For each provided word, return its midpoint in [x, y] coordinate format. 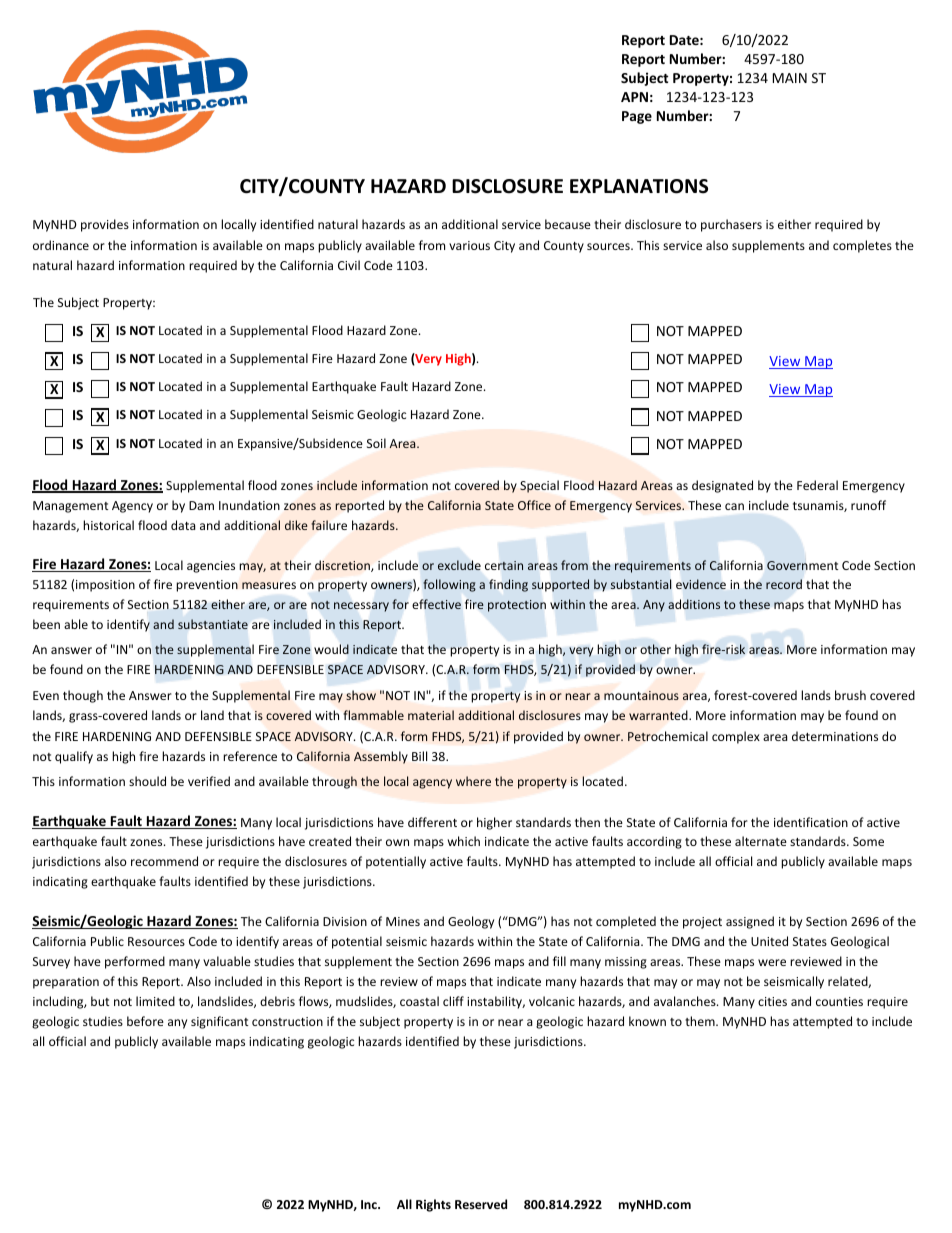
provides [105, 225]
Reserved [481, 1204]
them [701, 1021]
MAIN [790, 78]
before [145, 1021]
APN [634, 97]
